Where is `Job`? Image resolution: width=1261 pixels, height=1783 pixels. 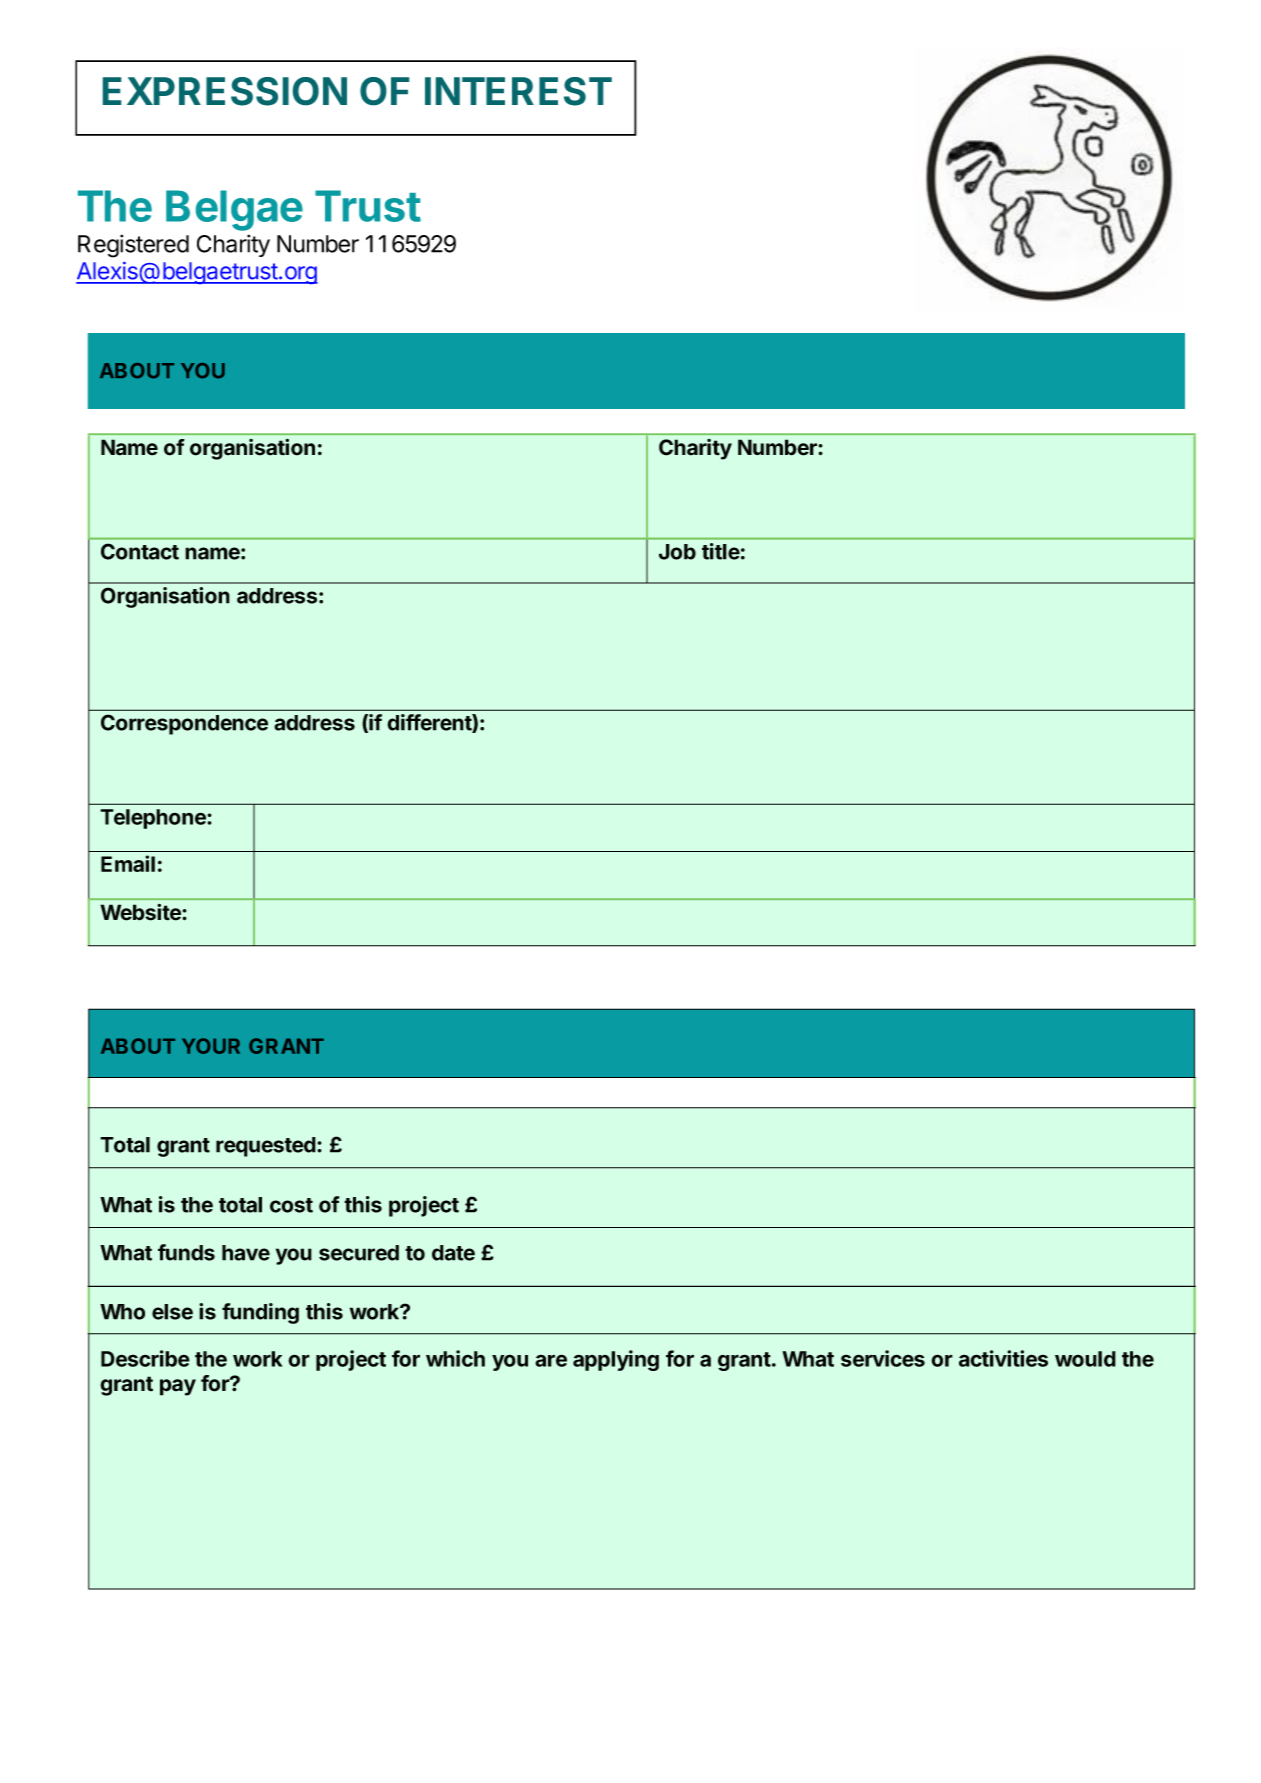 Job is located at coordinates (677, 552).
